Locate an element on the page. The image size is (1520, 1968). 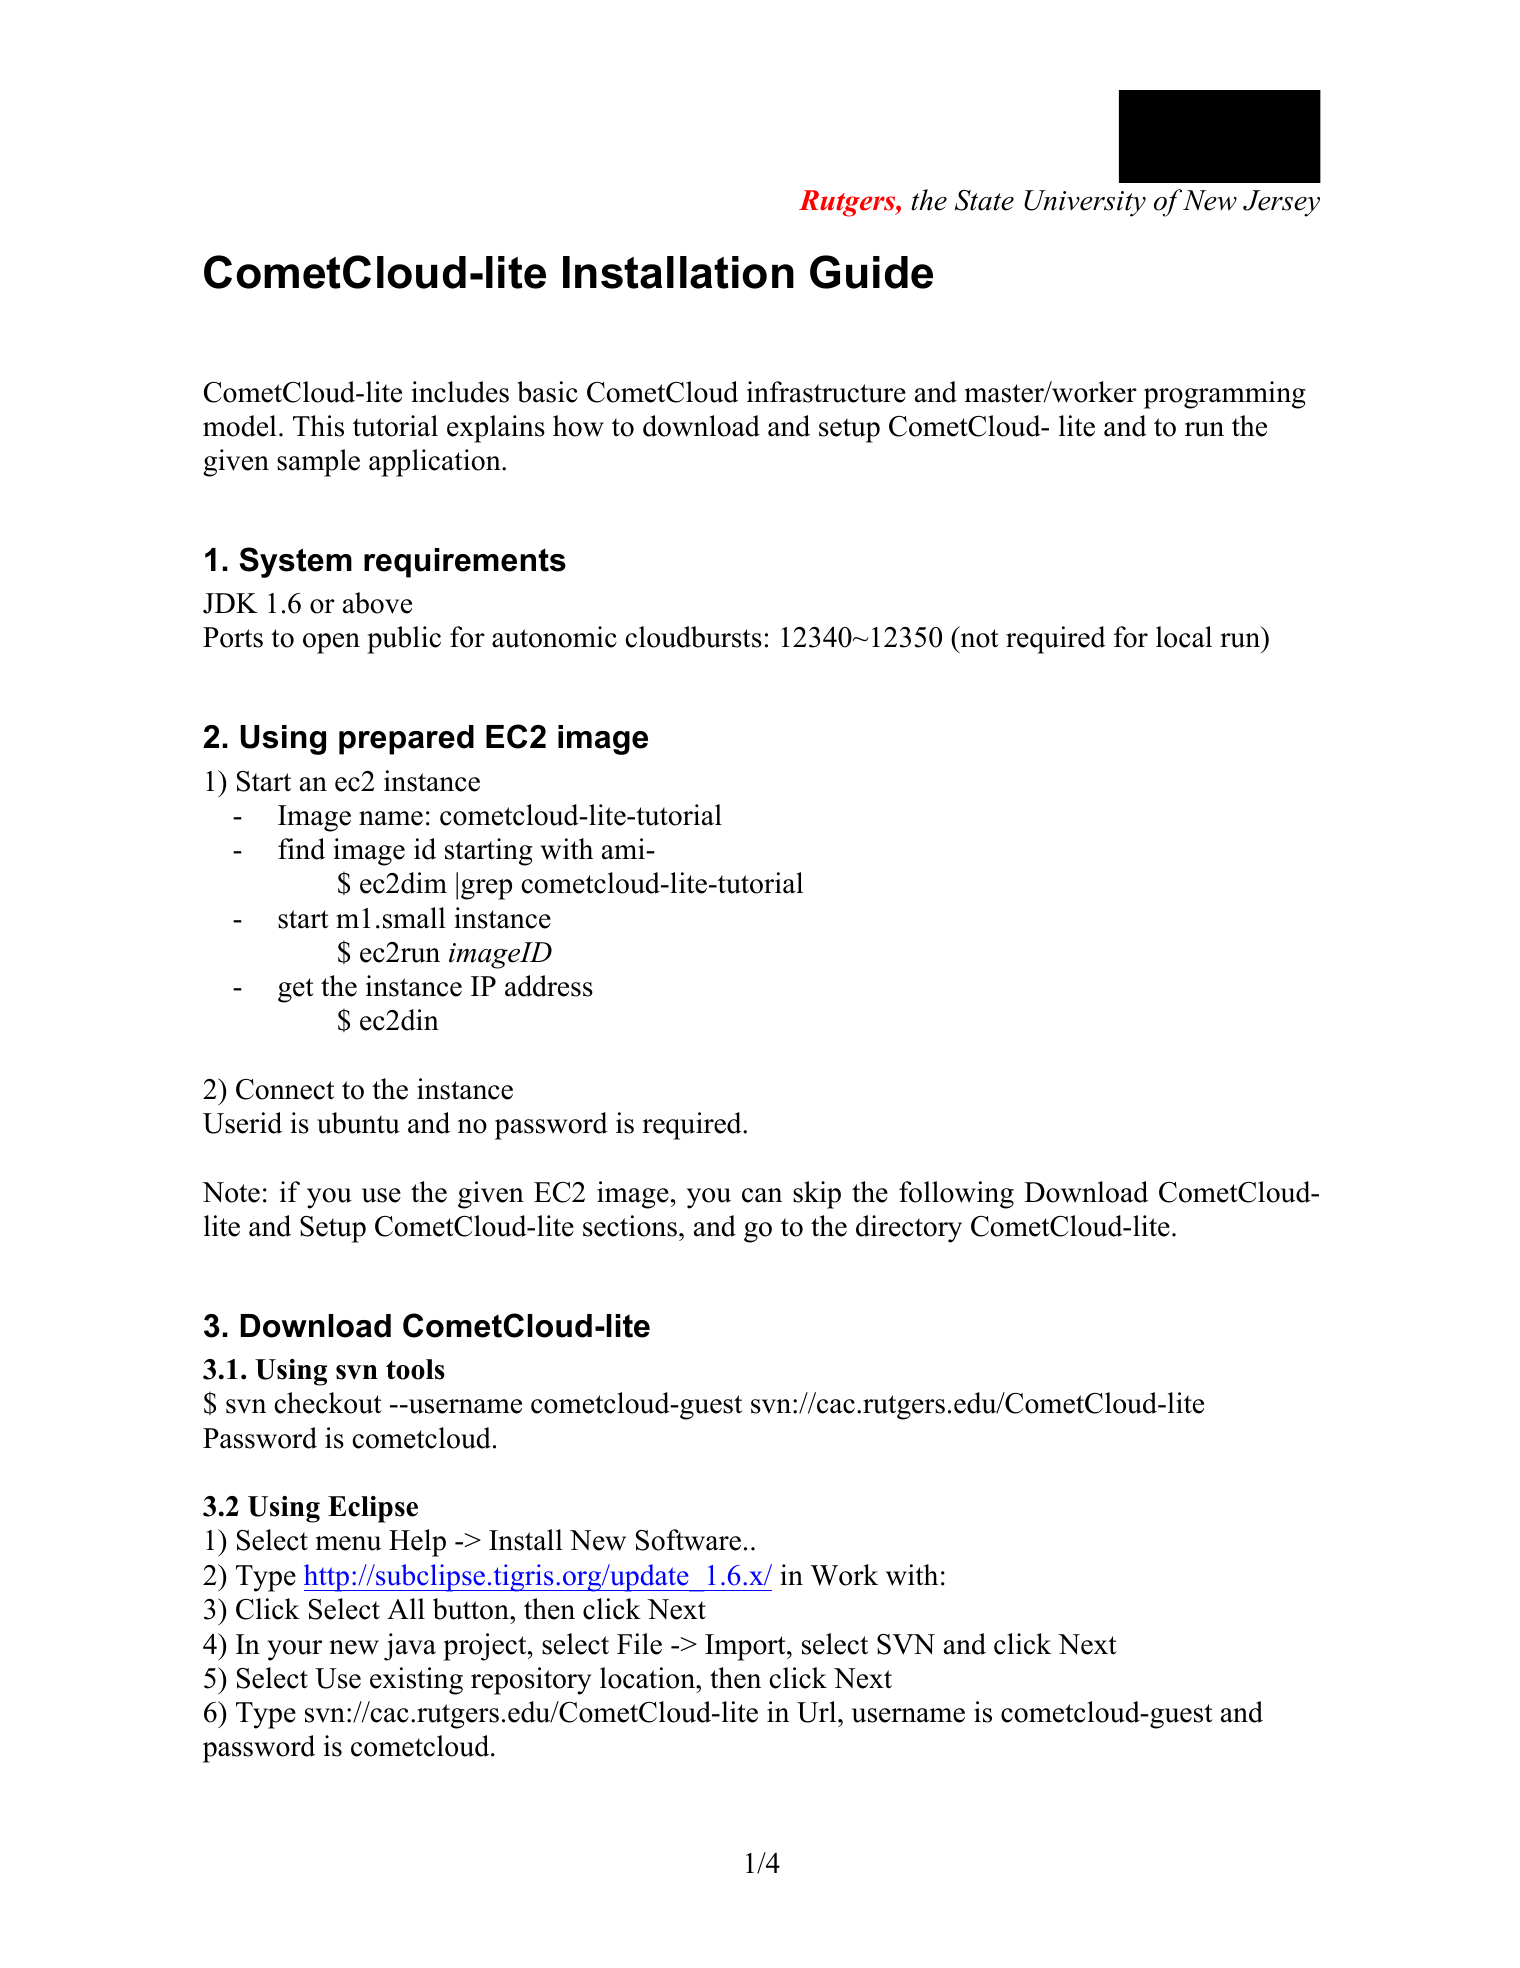
java is located at coordinates (410, 1647).
